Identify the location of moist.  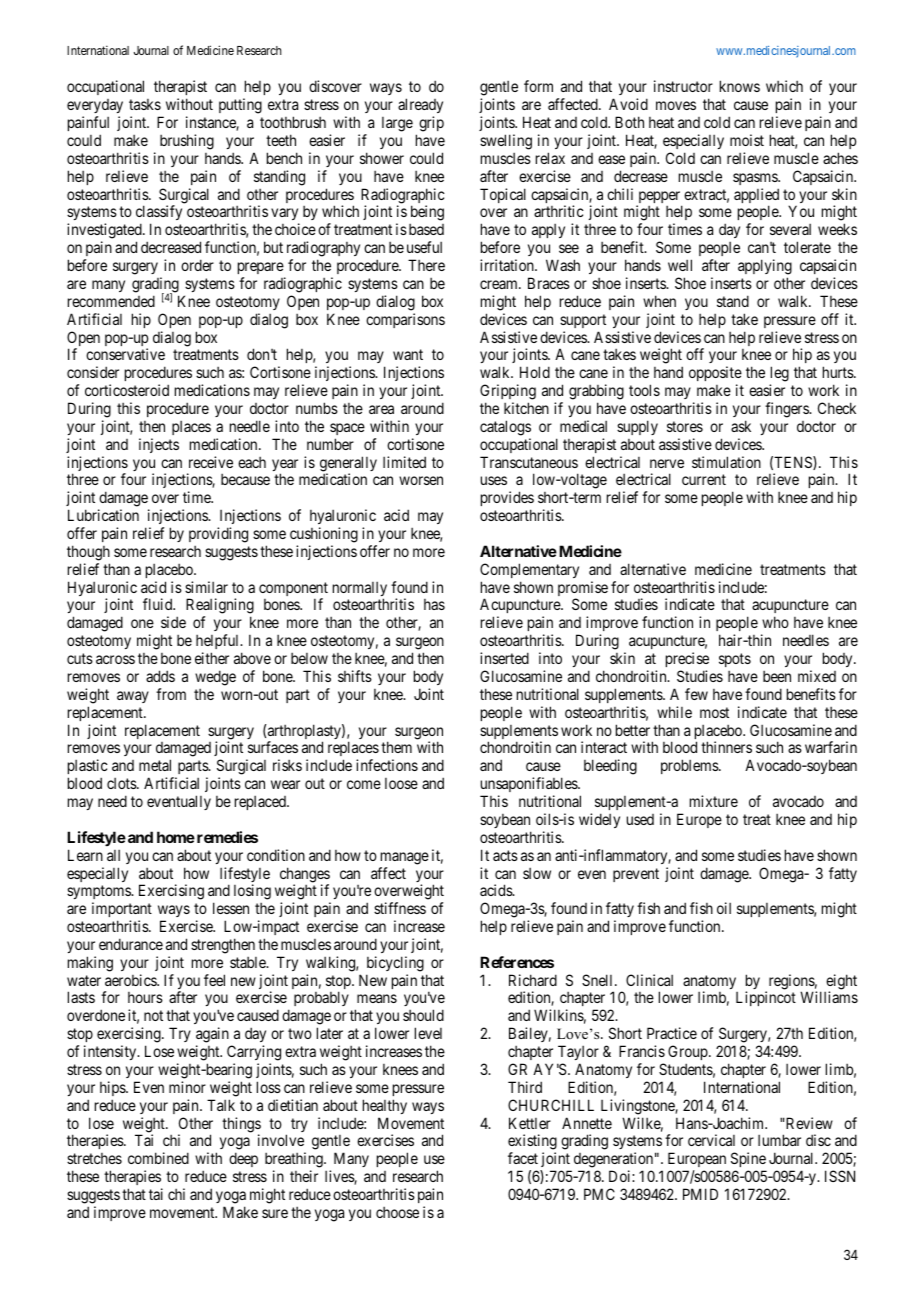
(747, 140).
